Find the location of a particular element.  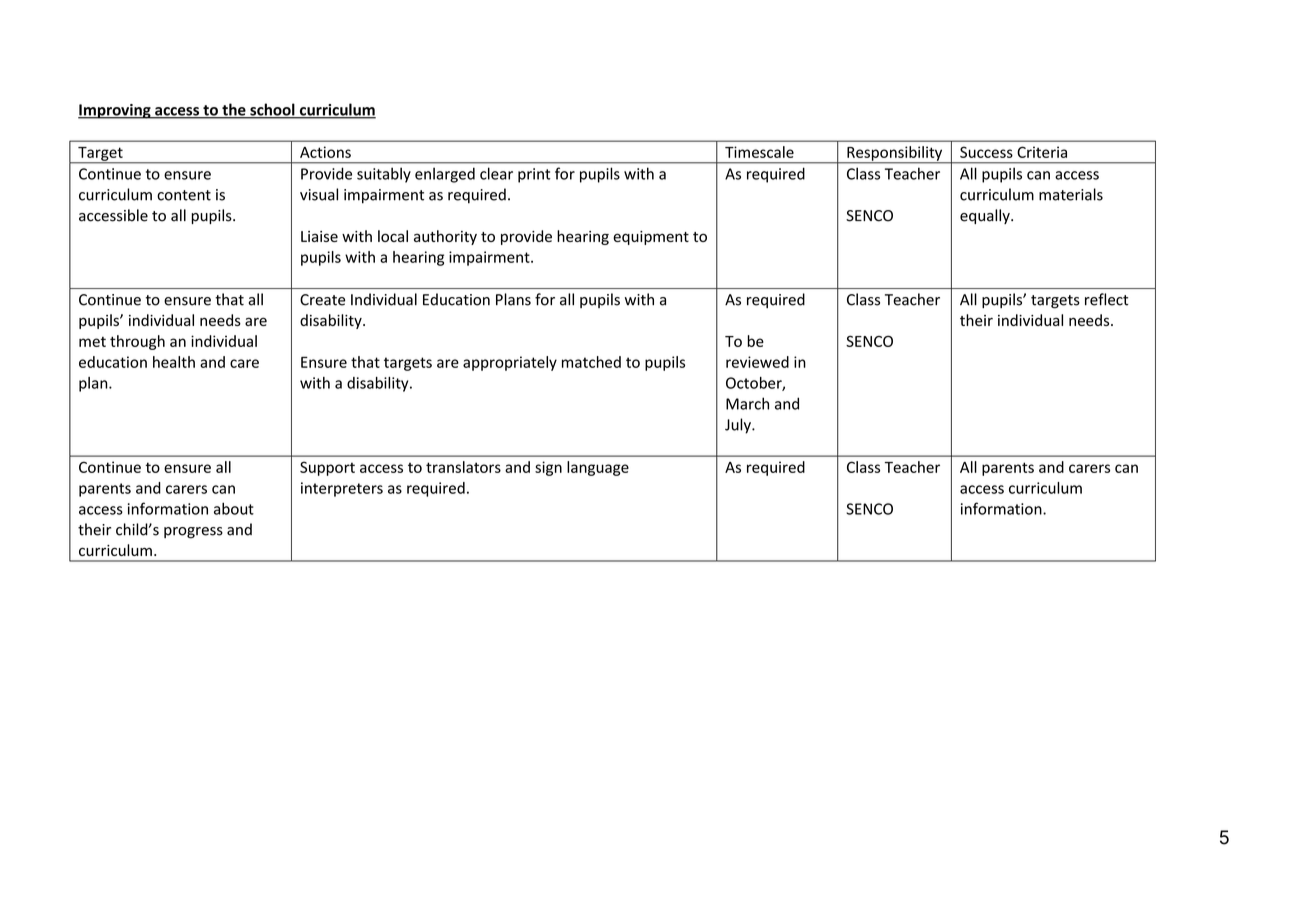

content is located at coordinates (184, 195).
